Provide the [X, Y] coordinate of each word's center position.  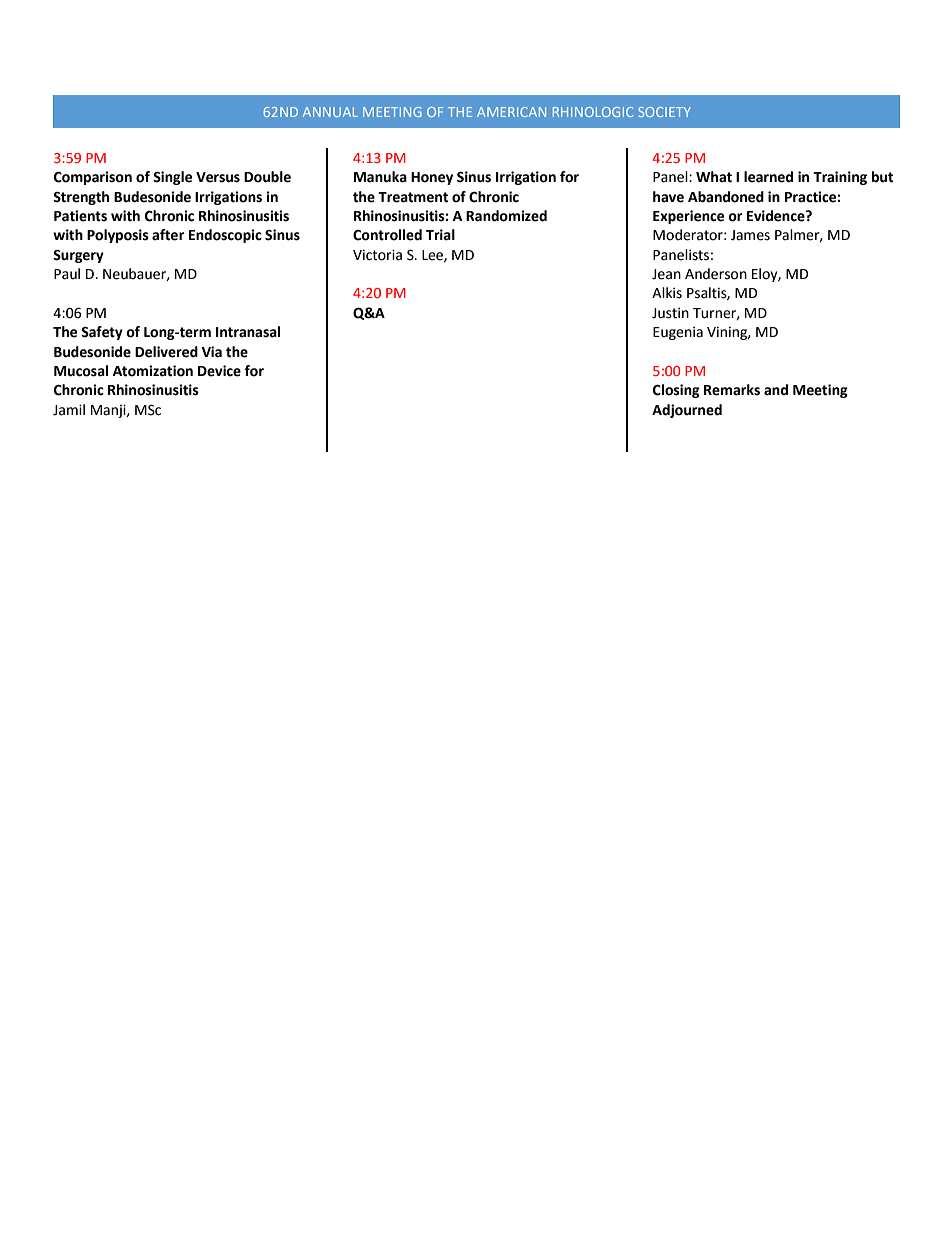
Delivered [166, 352]
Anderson [716, 274]
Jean [666, 274]
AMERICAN [511, 112]
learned [768, 177]
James [750, 235]
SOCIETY [664, 112]
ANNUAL [330, 112]
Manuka [380, 177]
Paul [67, 274]
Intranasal [248, 332]
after [168, 235]
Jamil [69, 410]
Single [172, 178]
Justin [670, 313]
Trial [440, 235]
